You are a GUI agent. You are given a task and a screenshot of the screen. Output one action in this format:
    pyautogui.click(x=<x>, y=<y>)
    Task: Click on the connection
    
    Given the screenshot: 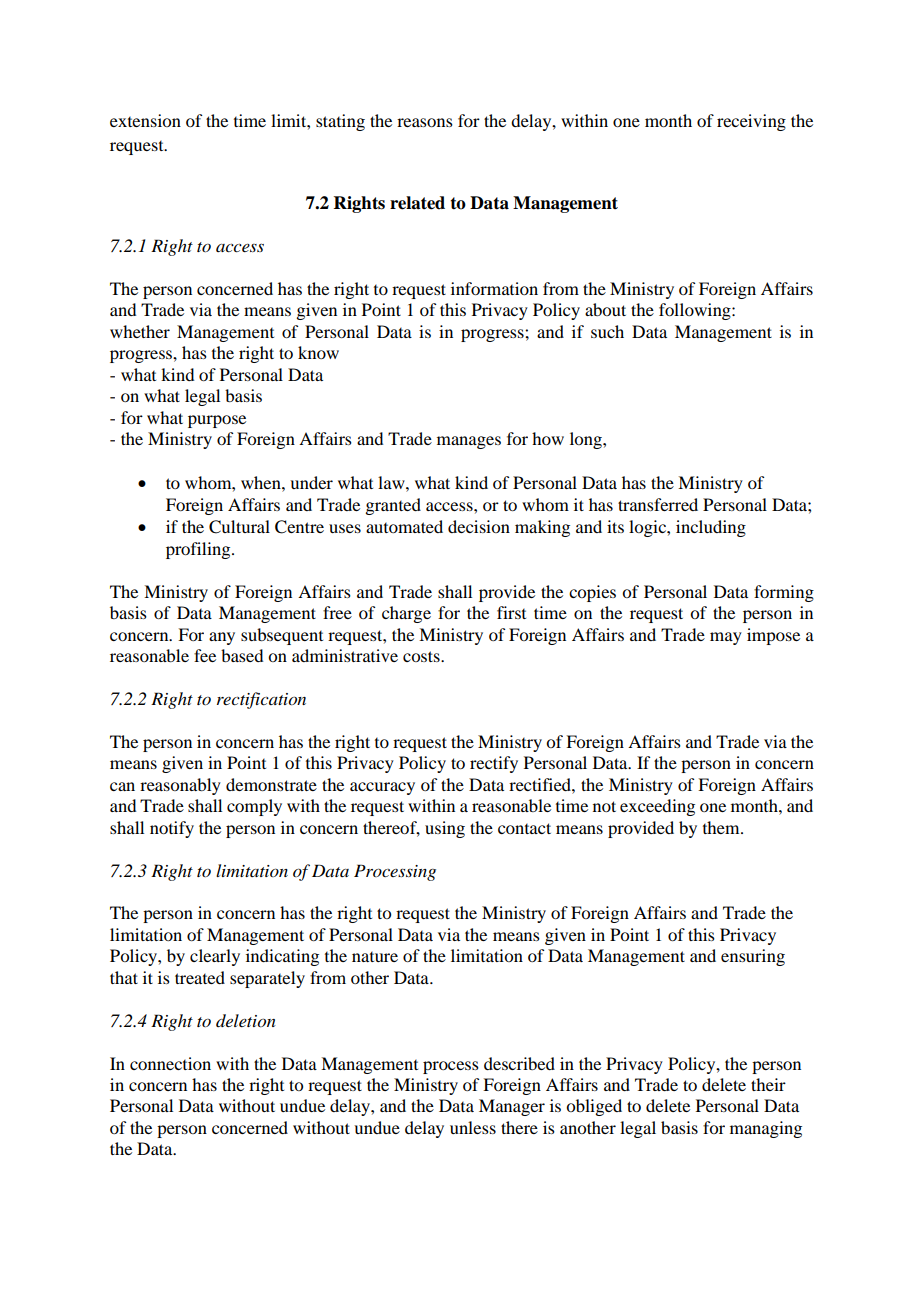 What is the action you would take?
    pyautogui.click(x=170, y=1063)
